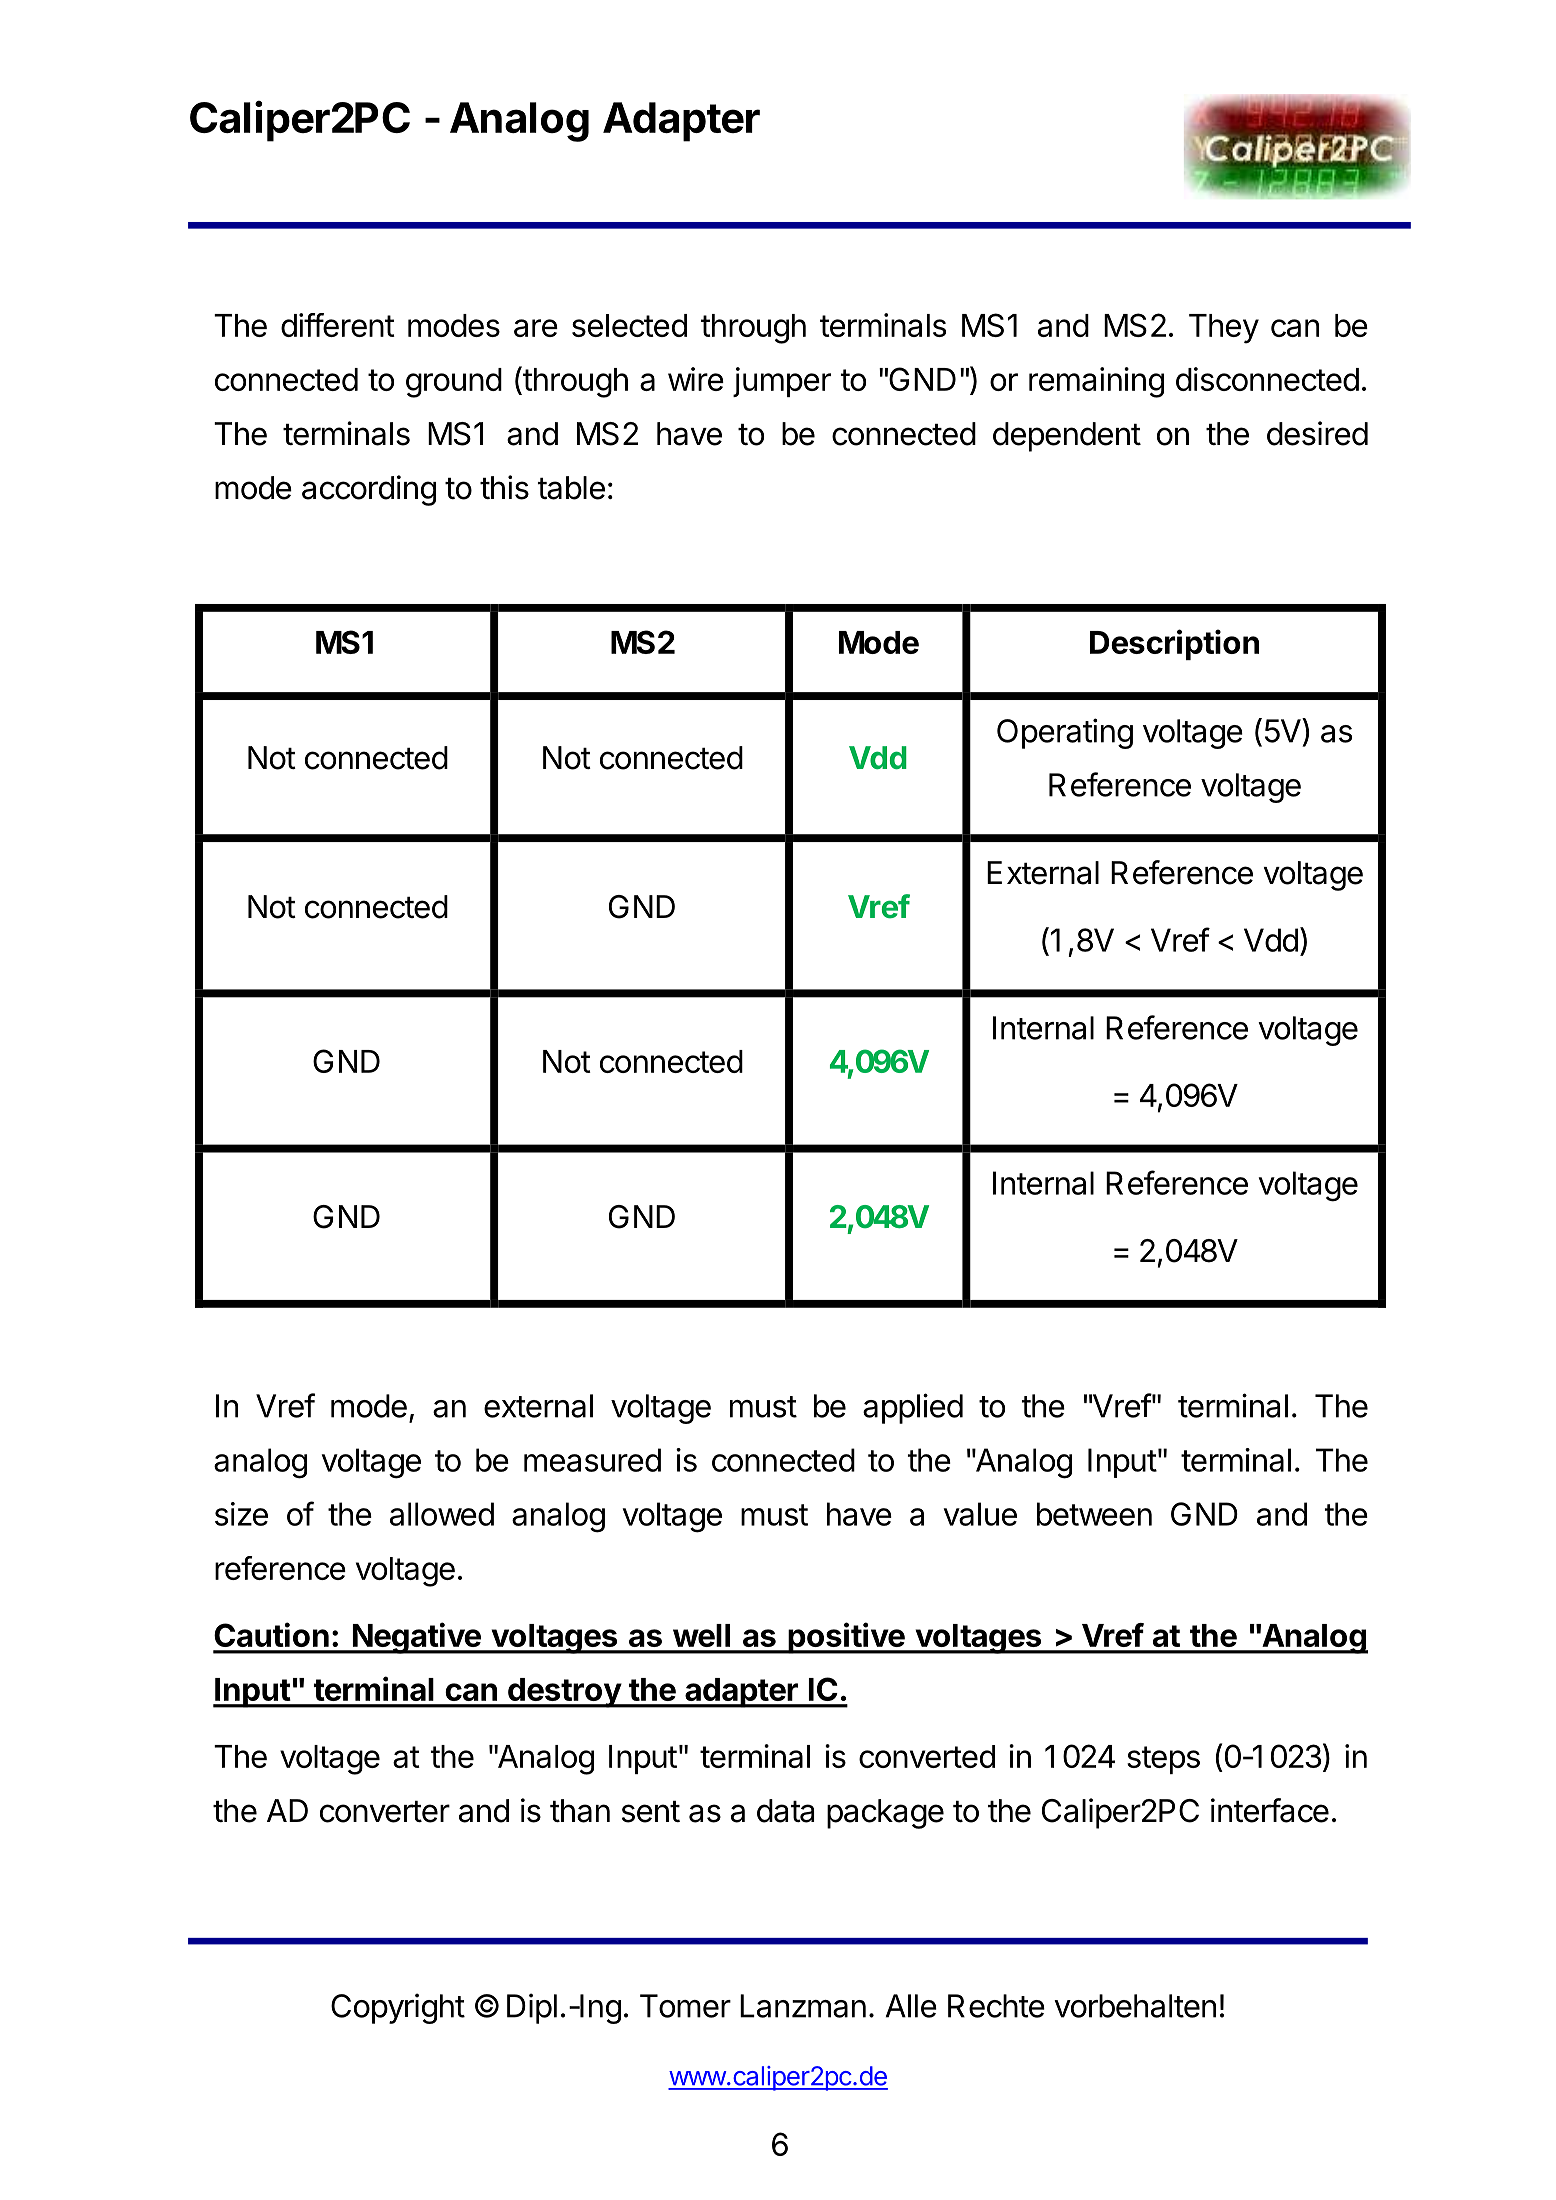  I want to click on Tomer, so click(685, 2006).
